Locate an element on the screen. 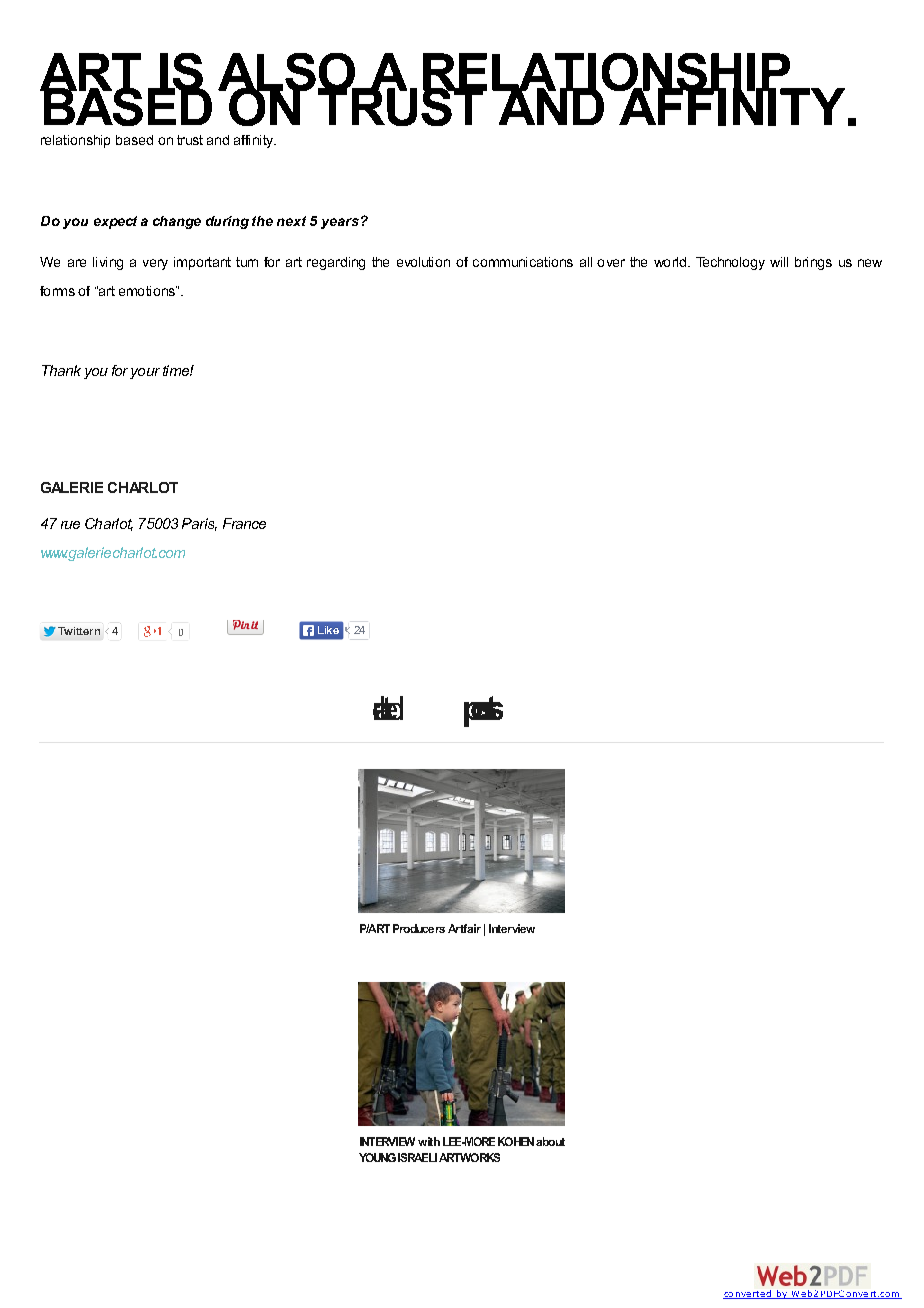 The image size is (924, 1308). brings is located at coordinates (813, 263).
